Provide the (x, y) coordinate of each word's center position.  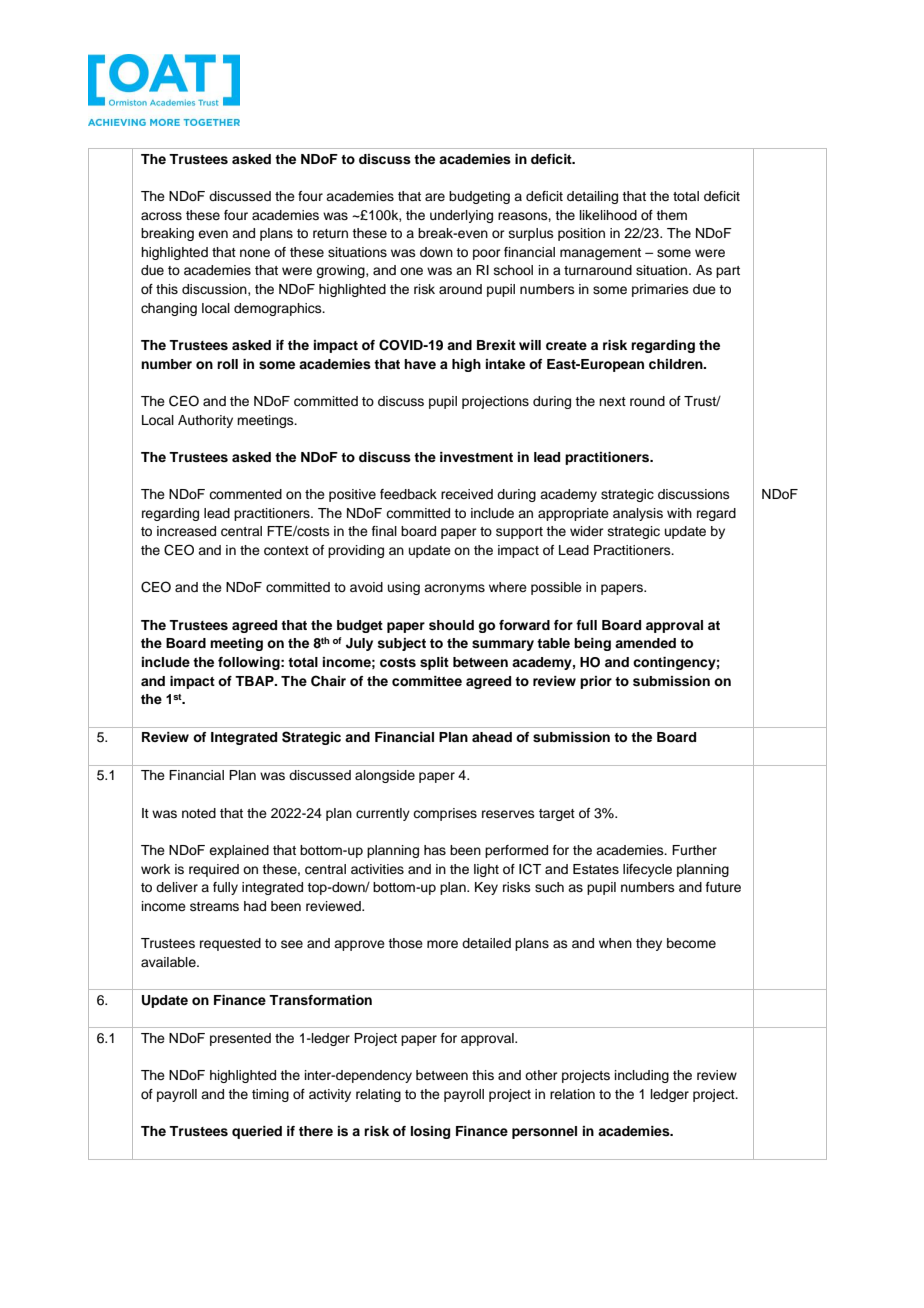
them (671, 215)
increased (186, 531)
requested (230, 944)
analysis (638, 514)
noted (199, 813)
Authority (205, 421)
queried (257, 1132)
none (255, 253)
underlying (461, 216)
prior (596, 682)
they (649, 944)
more (442, 944)
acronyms (454, 589)
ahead (492, 737)
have (420, 364)
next (612, 401)
